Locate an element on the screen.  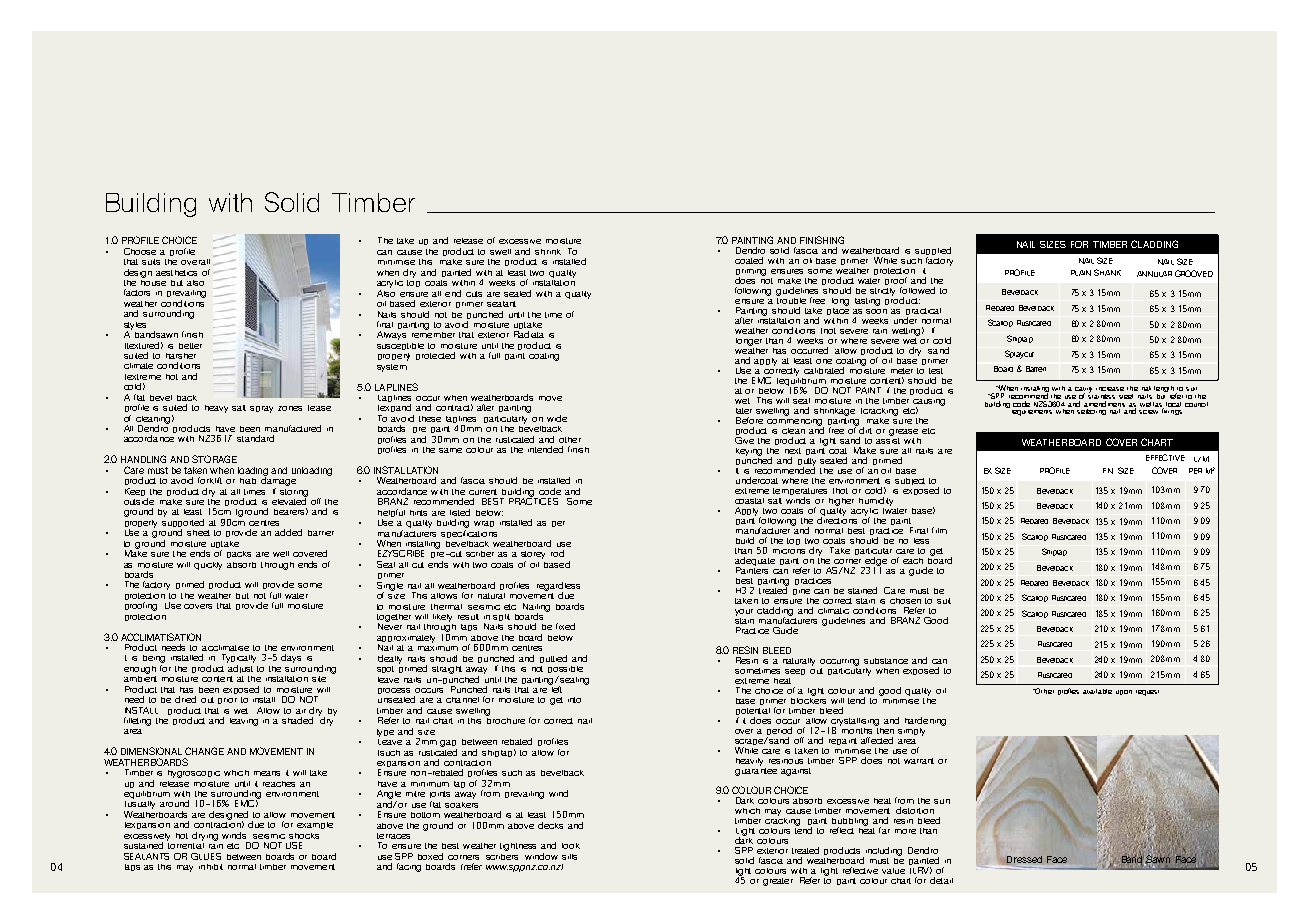
Dressed is located at coordinates (1024, 859).
